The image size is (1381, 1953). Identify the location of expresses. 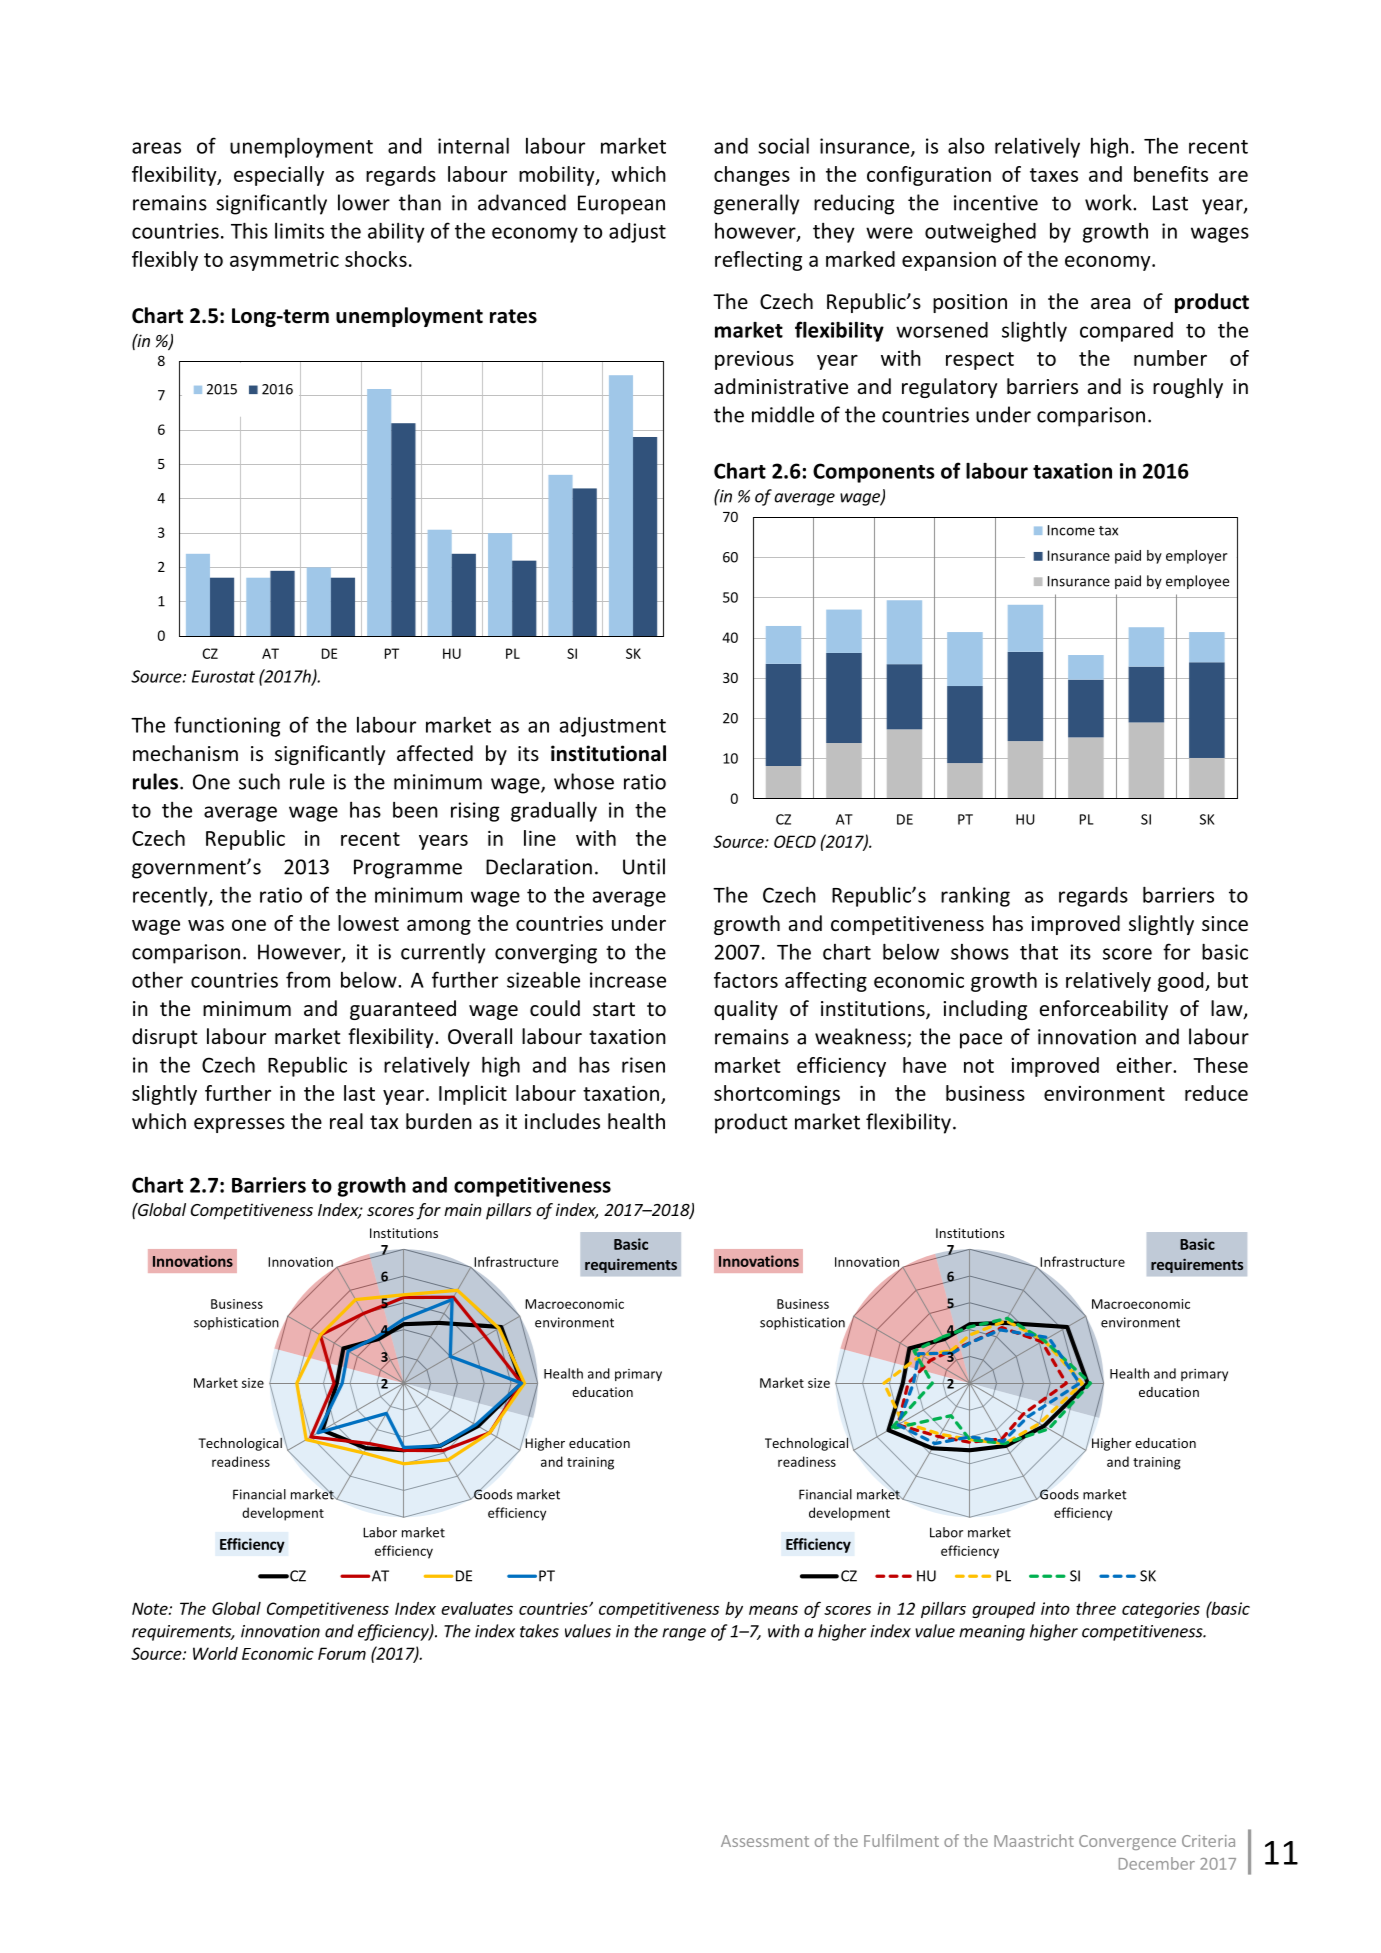
(239, 1125).
